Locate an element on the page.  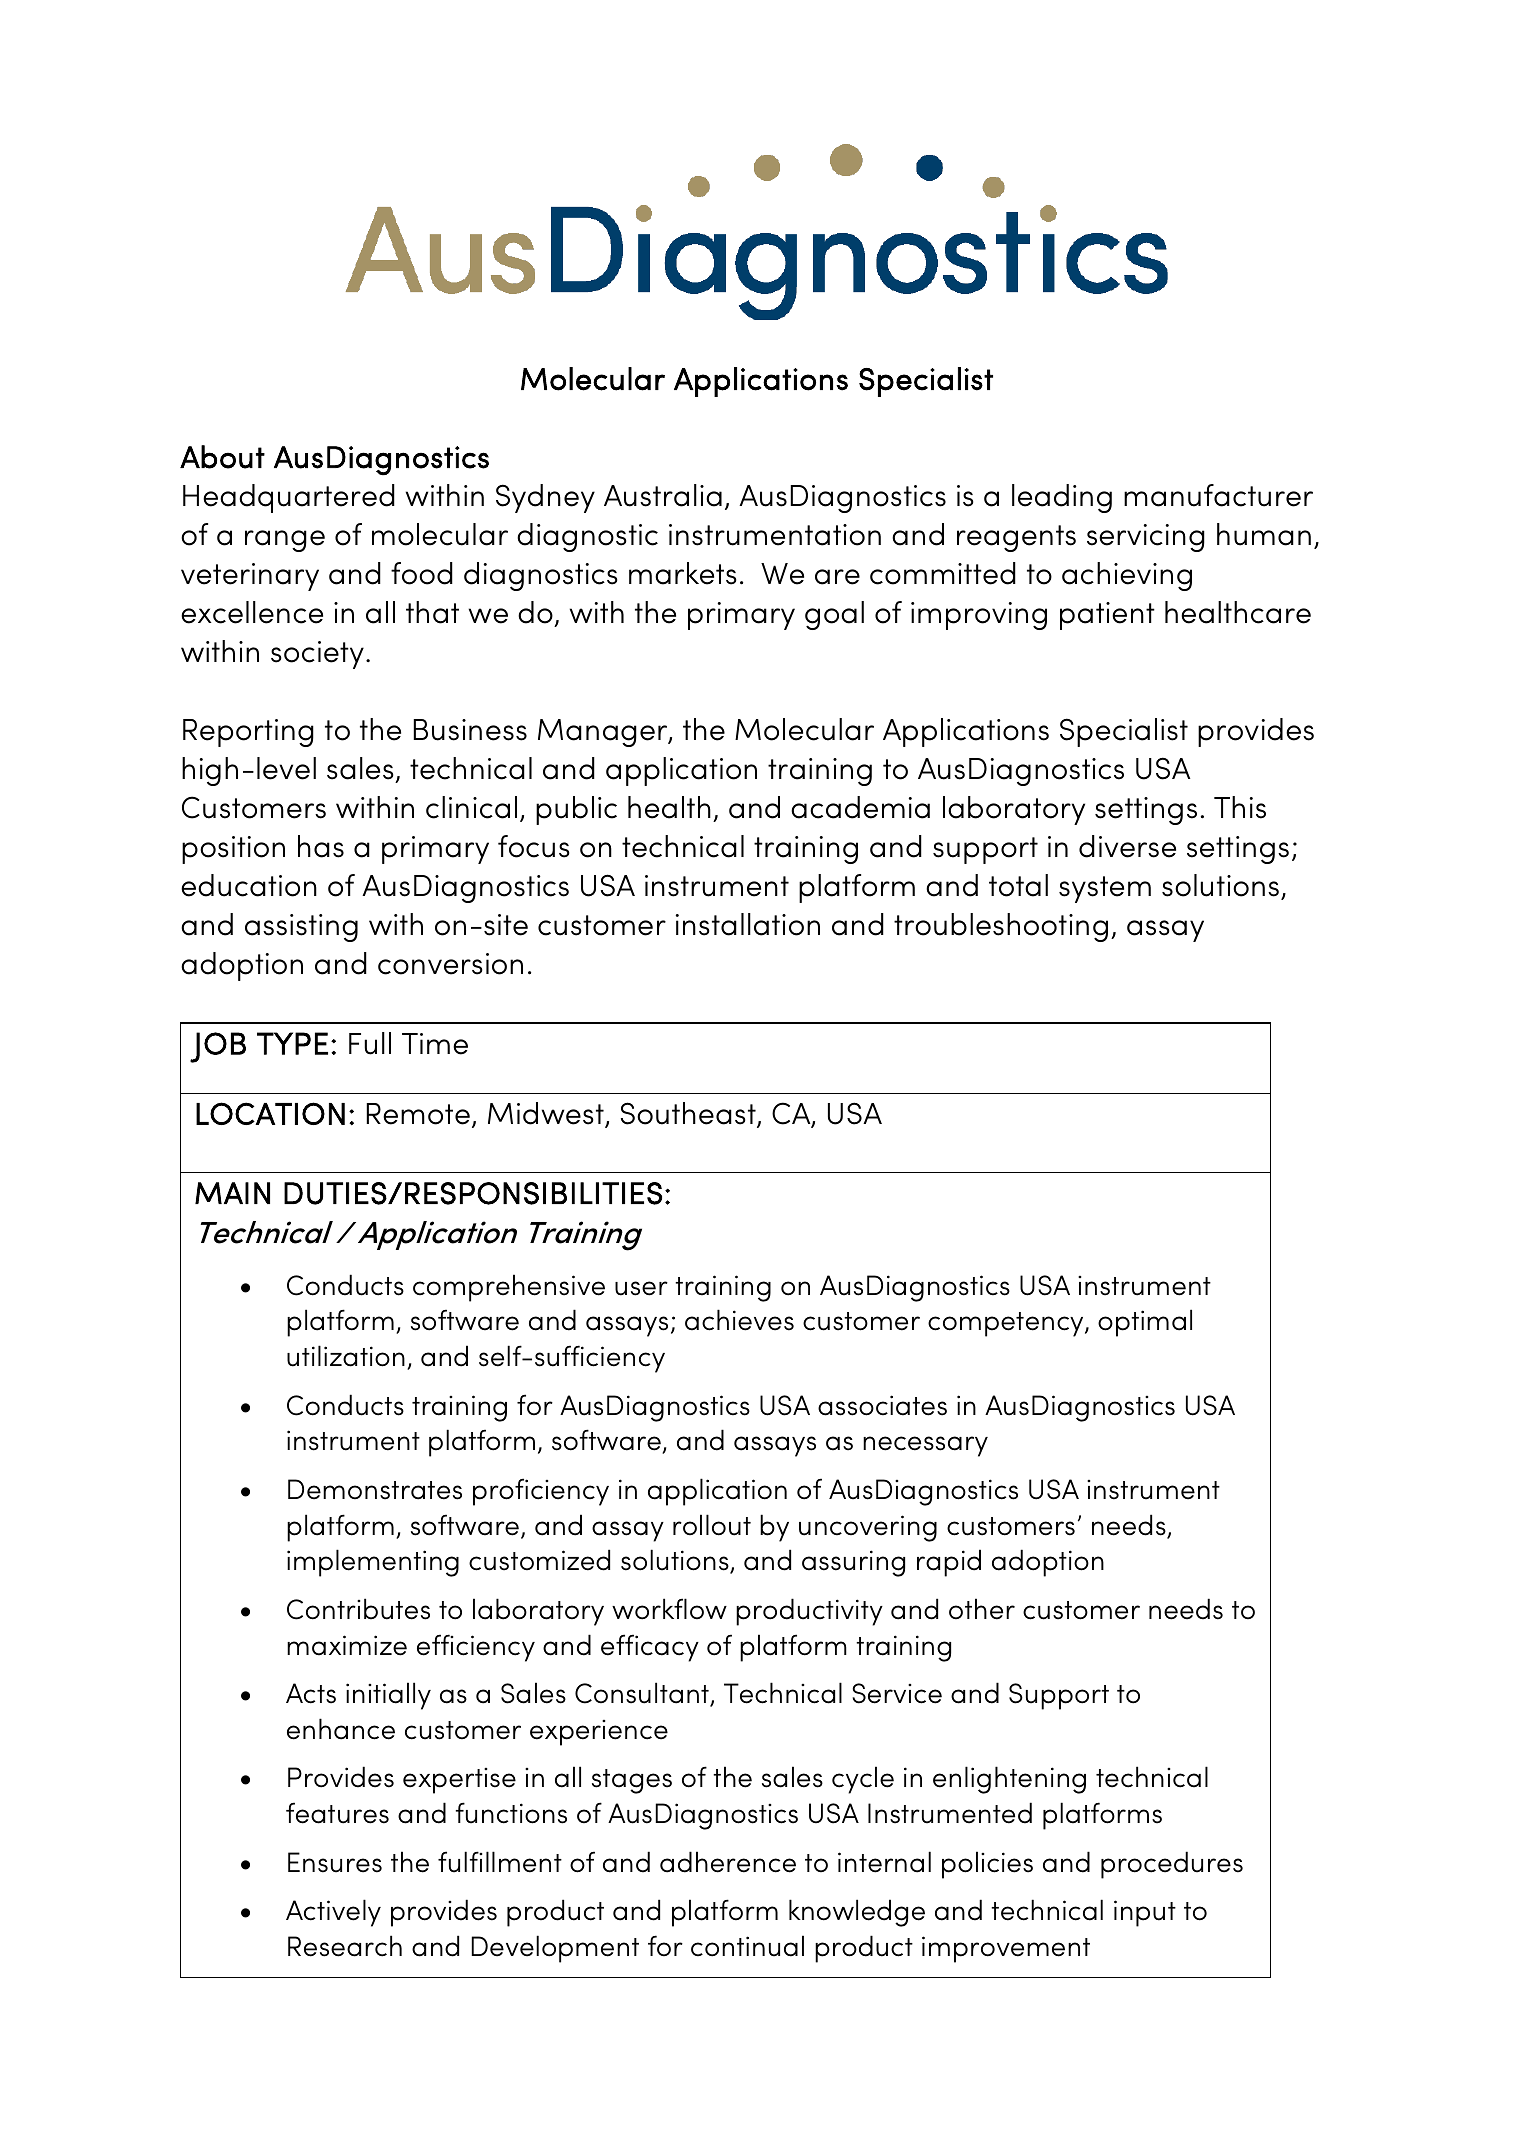
optimal is located at coordinates (1145, 1323).
